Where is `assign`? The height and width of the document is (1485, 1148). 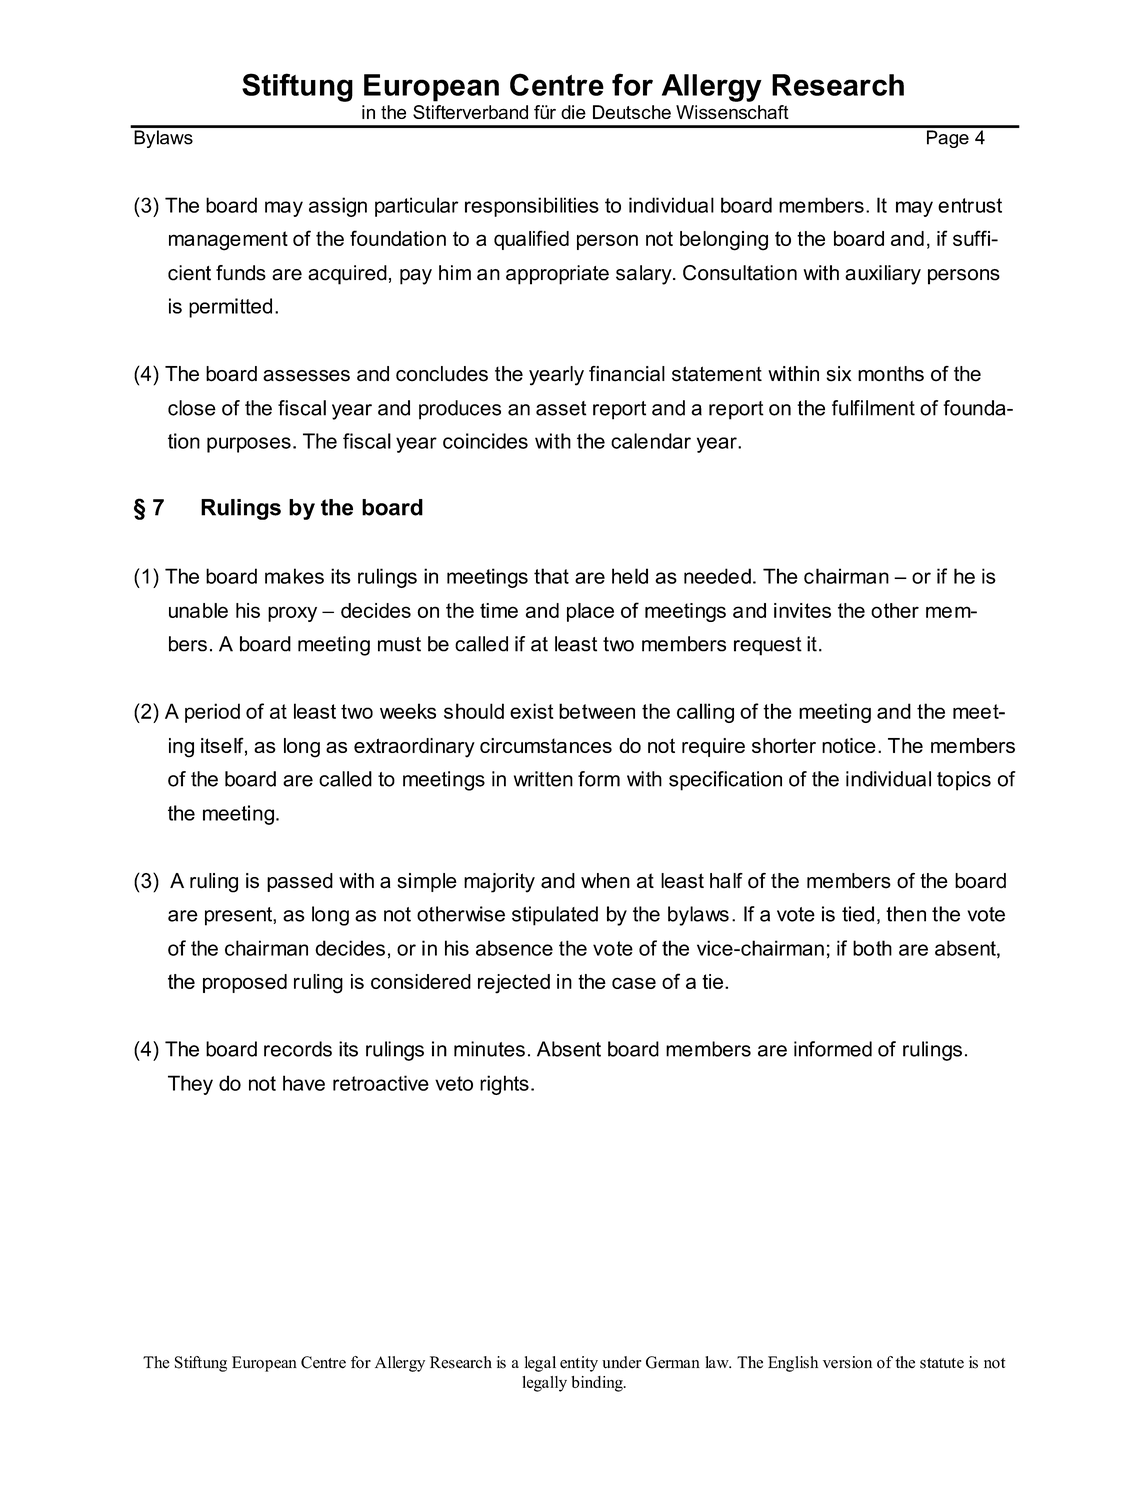 assign is located at coordinates (338, 207).
